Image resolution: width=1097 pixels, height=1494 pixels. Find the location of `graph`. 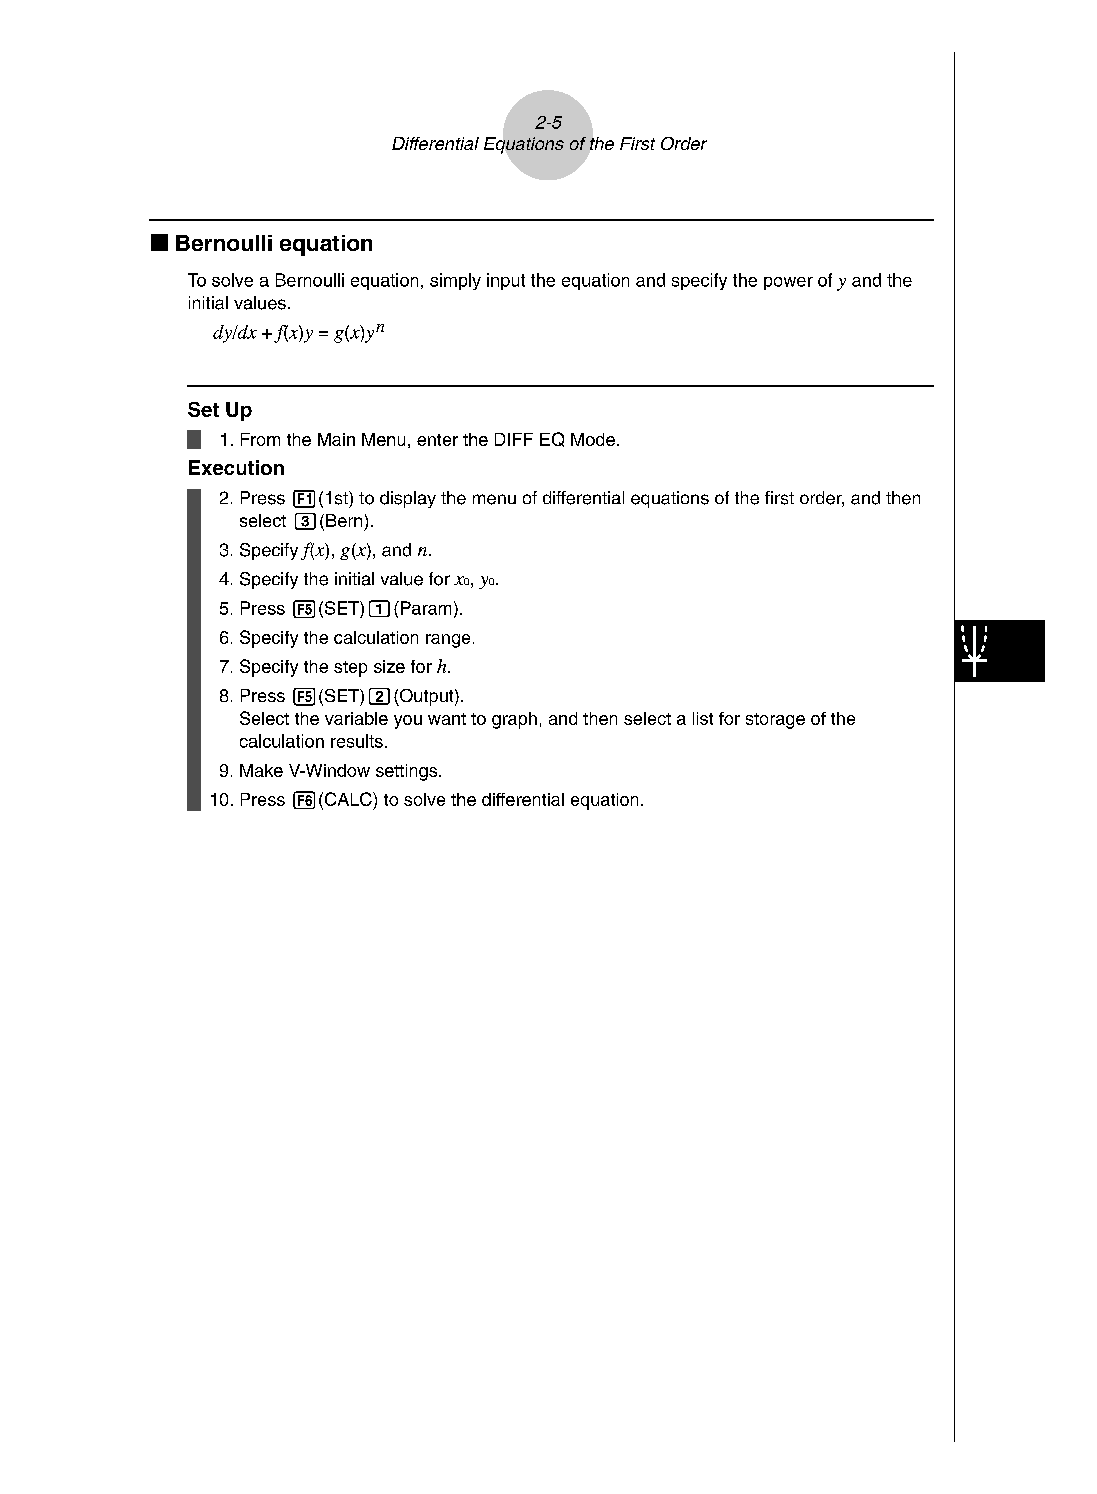

graph is located at coordinates (514, 720).
